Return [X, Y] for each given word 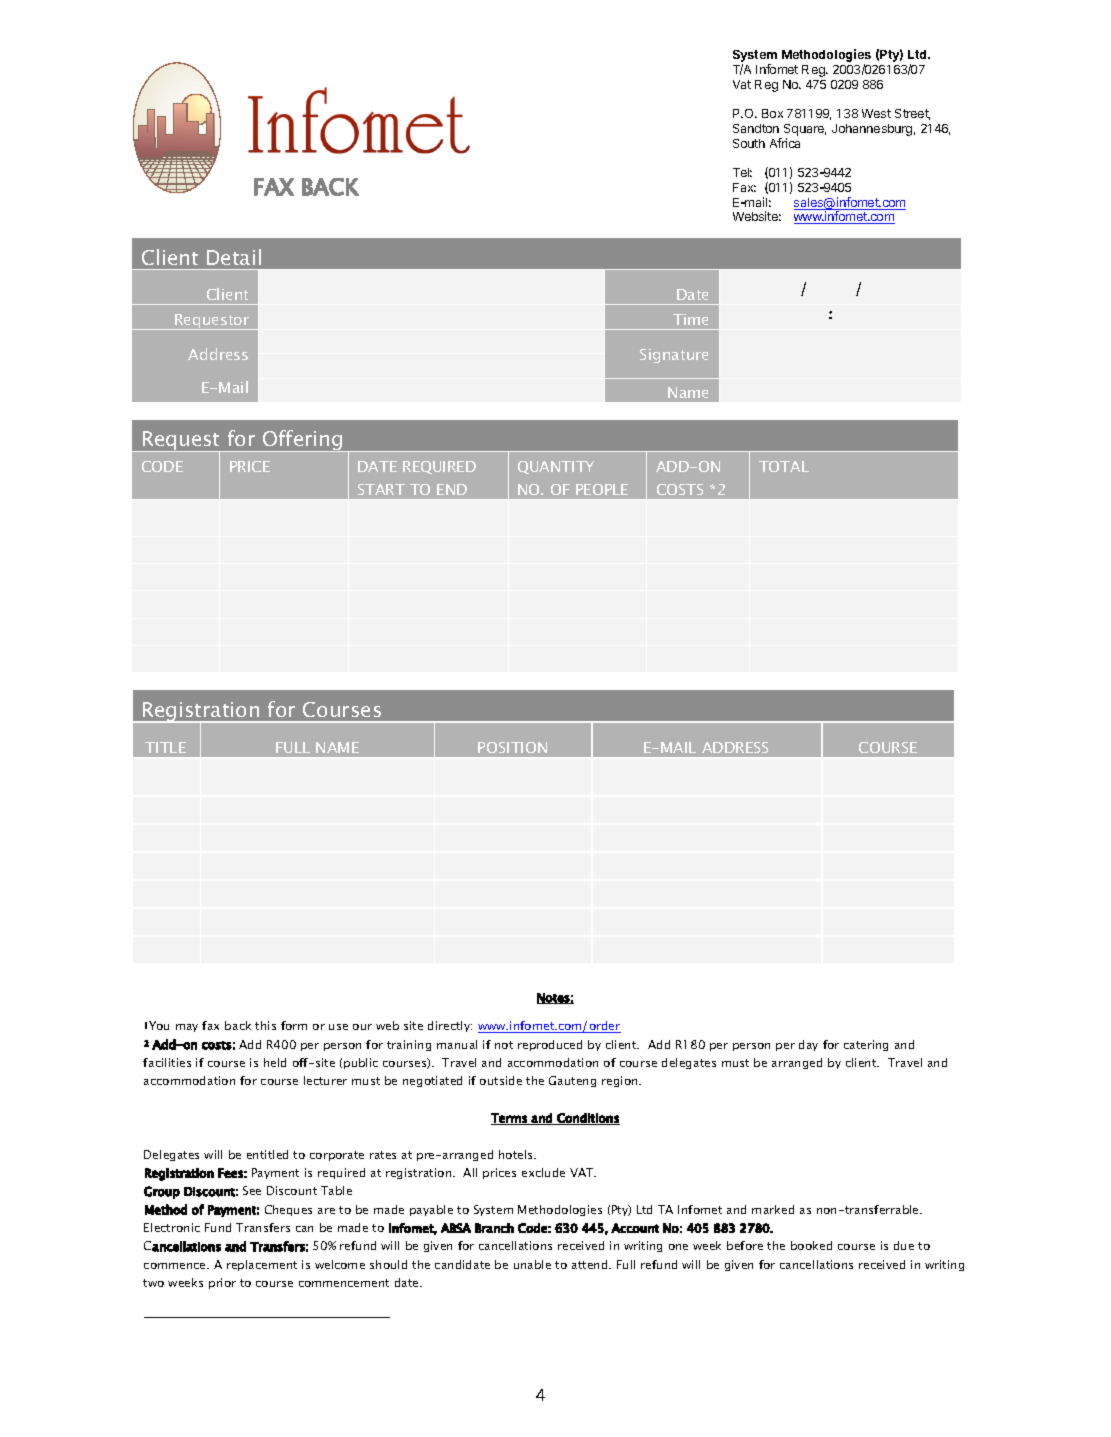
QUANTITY [556, 467]
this [265, 1025]
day [808, 1045]
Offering [303, 441]
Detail [234, 257]
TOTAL [784, 466]
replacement [262, 1265]
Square [805, 131]
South [749, 143]
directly [450, 1026]
